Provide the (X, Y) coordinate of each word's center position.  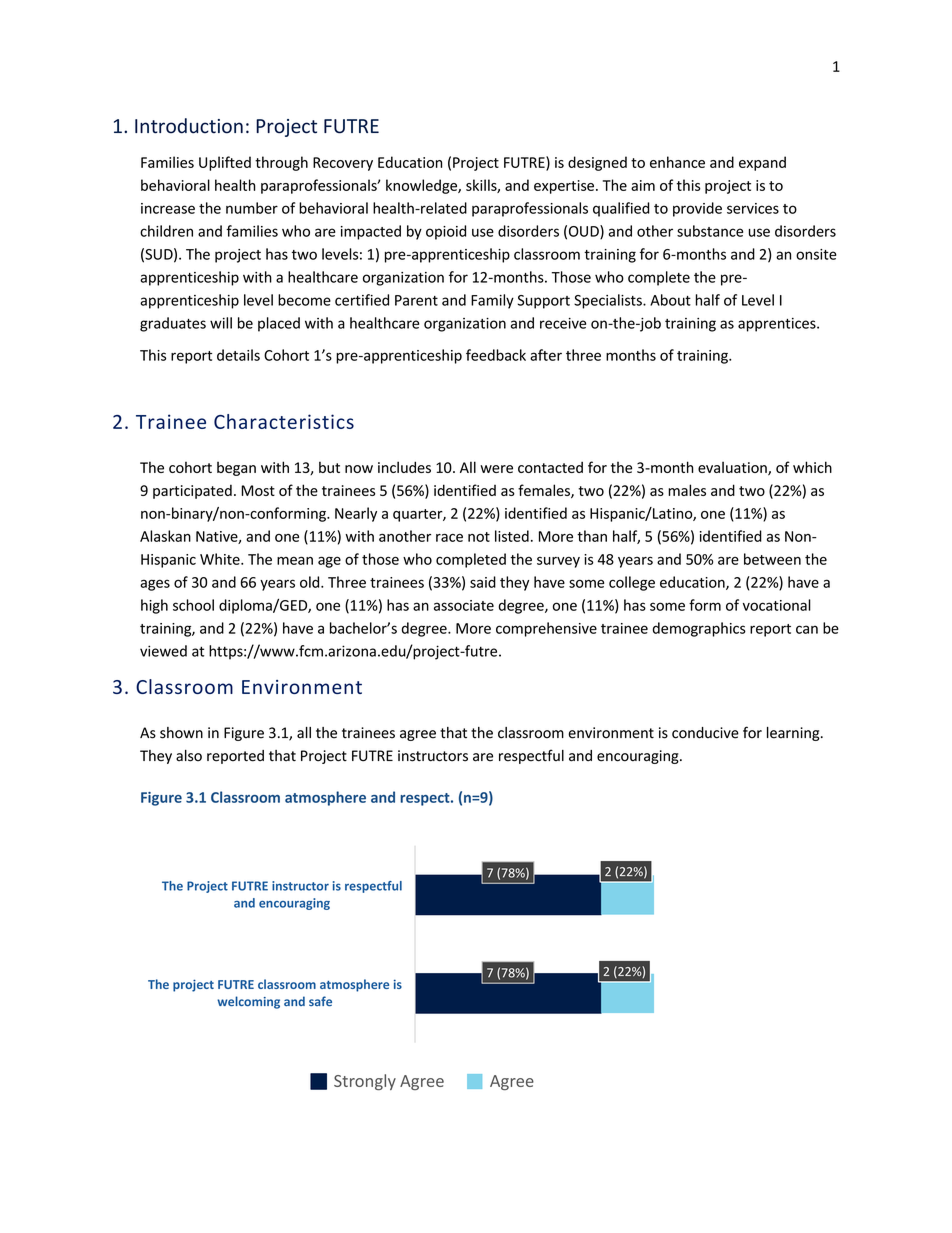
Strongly (365, 1082)
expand (762, 163)
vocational (777, 605)
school (193, 605)
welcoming (248, 1002)
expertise (564, 187)
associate (464, 605)
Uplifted (225, 163)
